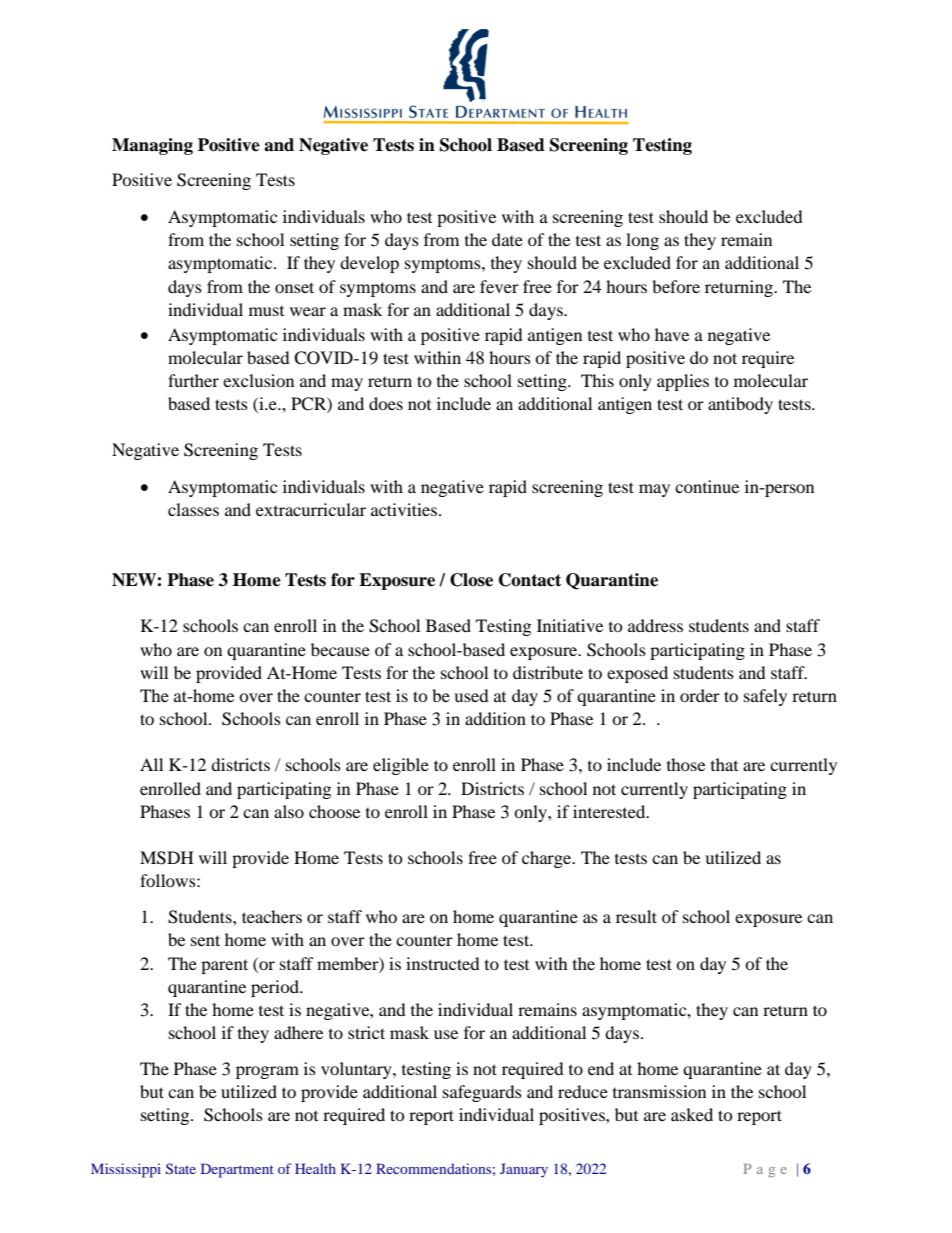 This image has width=952, height=1233. What do you see at coordinates (471, 695) in the image?
I see `used` at bounding box center [471, 695].
